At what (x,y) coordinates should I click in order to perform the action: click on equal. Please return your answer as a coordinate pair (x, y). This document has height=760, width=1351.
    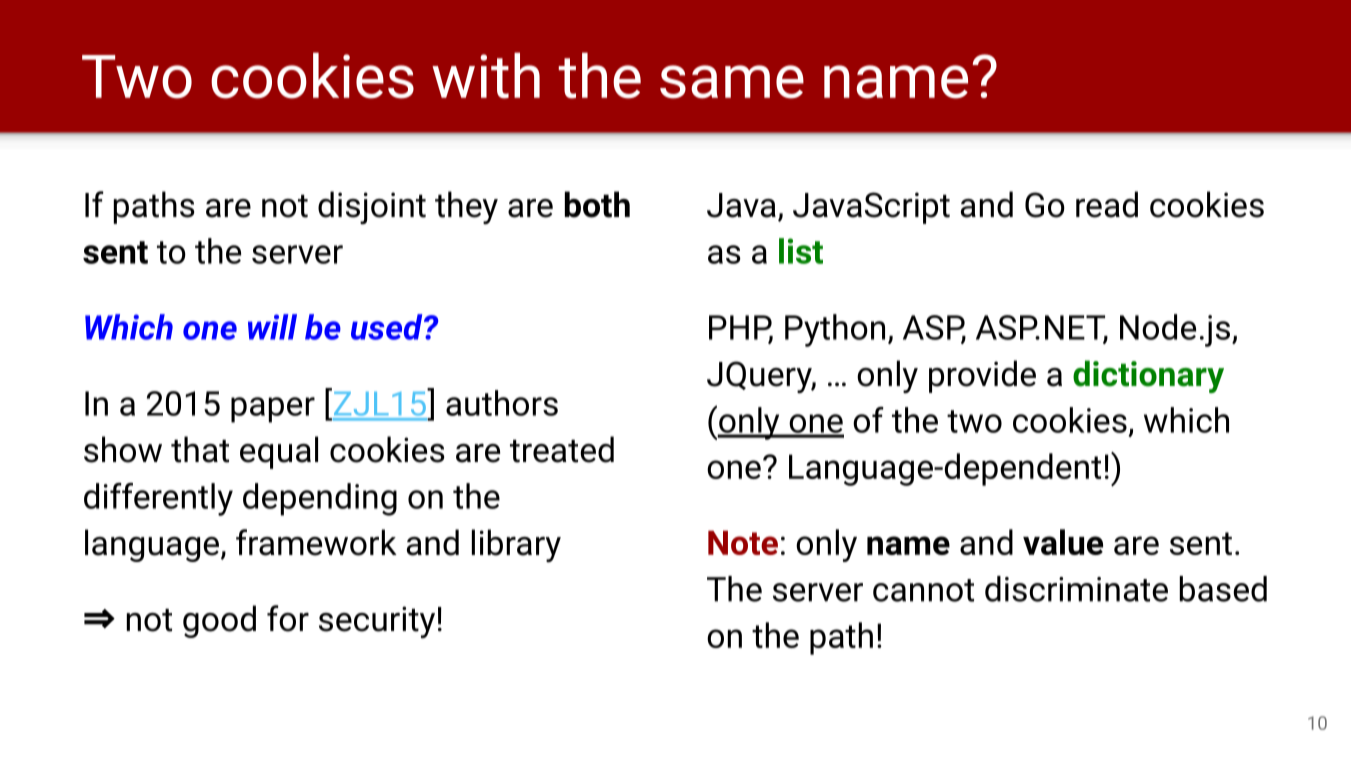
    Looking at the image, I should click on (279, 452).
